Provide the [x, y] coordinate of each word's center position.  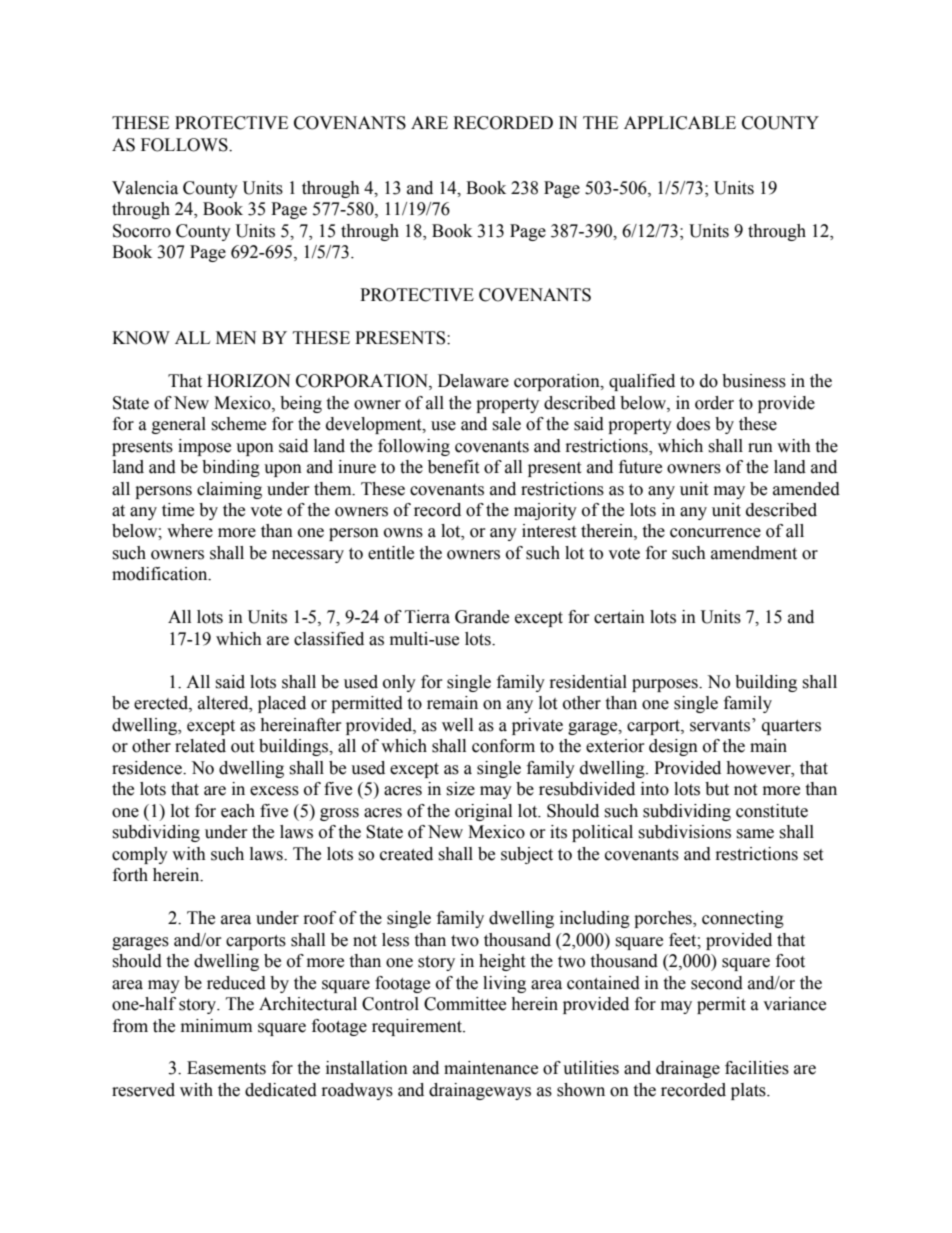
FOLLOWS [185, 145]
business [754, 381]
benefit [453, 467]
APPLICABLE [680, 123]
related [200, 746]
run [760, 448]
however [759, 768]
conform [503, 746]
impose [204, 447]
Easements [226, 1068]
